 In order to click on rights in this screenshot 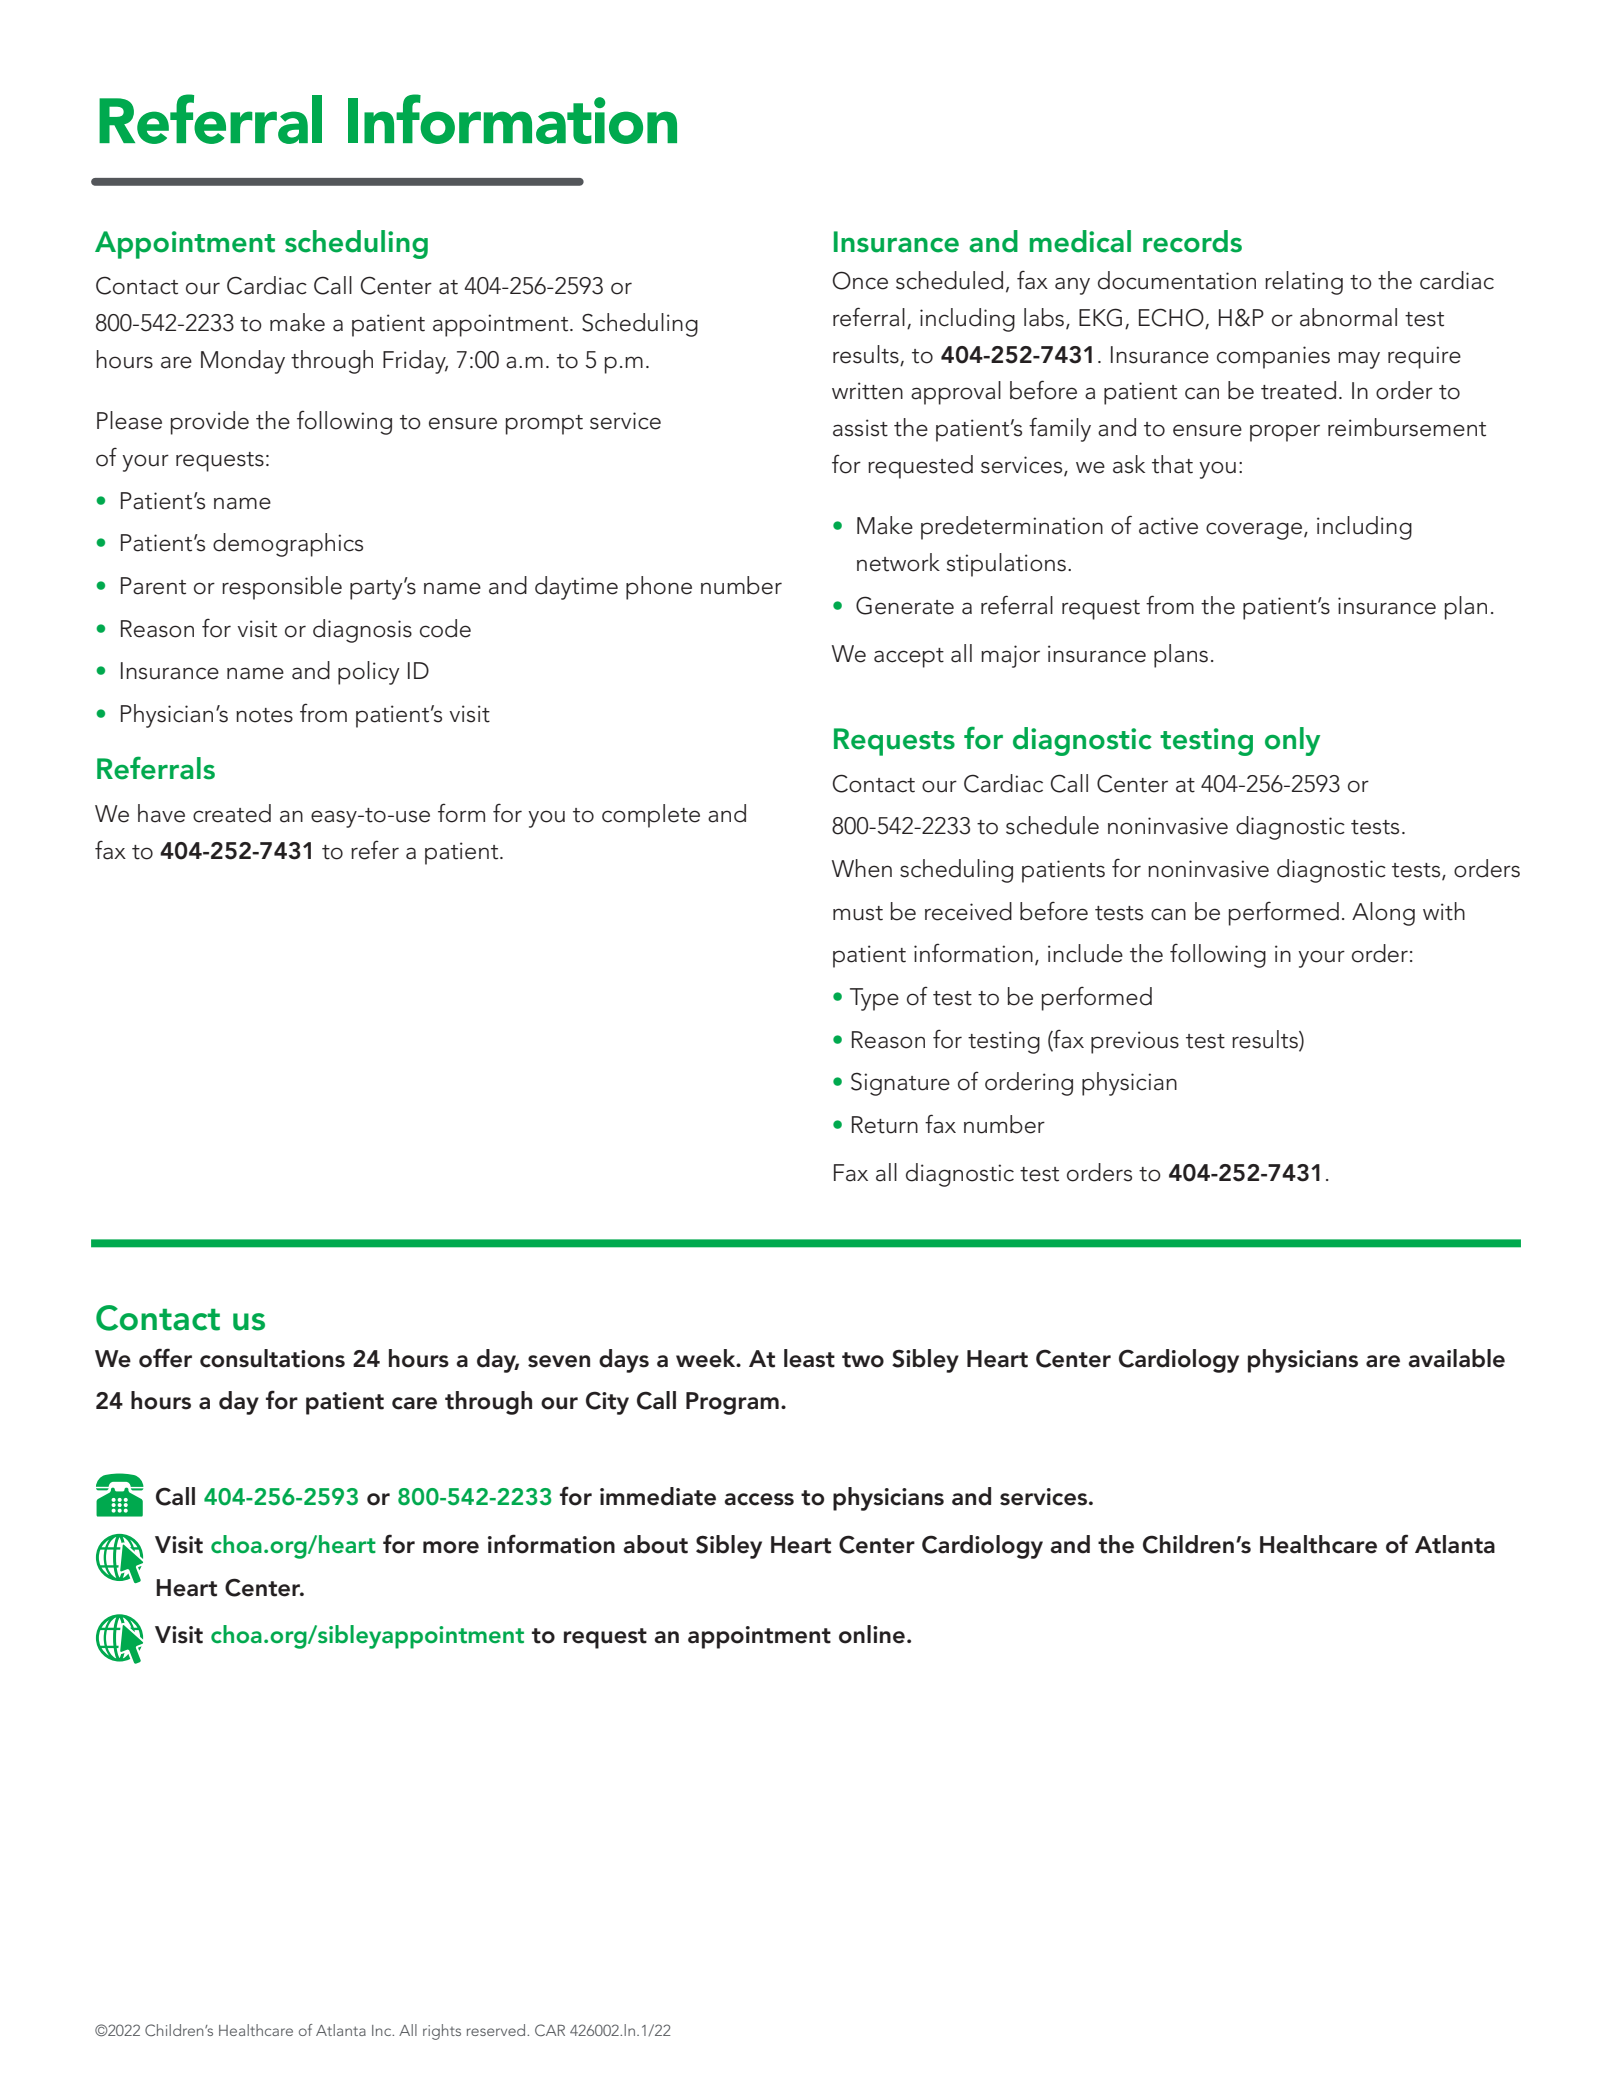, I will do `click(442, 2032)`.
